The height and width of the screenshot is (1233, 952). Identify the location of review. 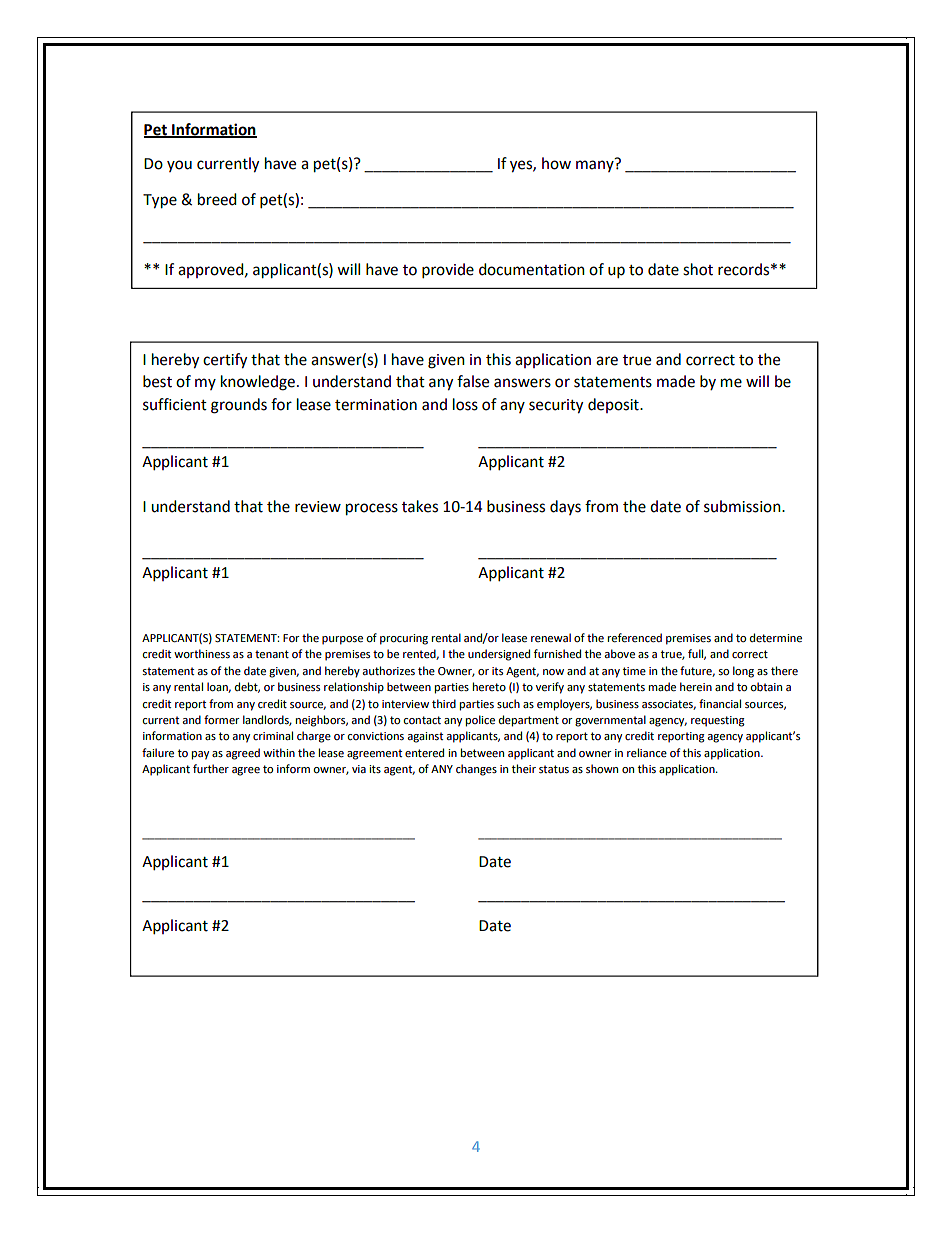
(318, 507).
